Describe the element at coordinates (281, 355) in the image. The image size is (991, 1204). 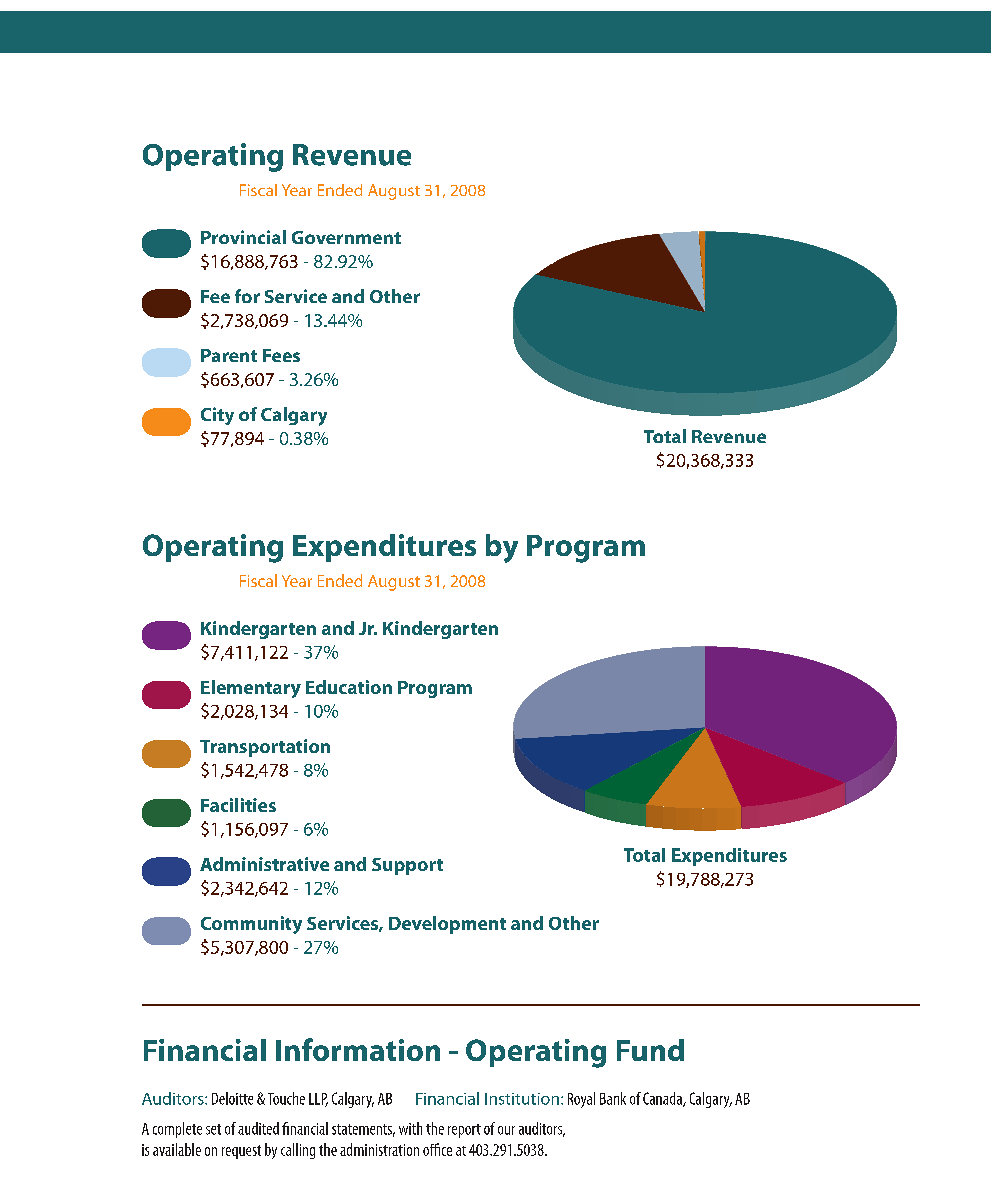
I see `Fees` at that location.
